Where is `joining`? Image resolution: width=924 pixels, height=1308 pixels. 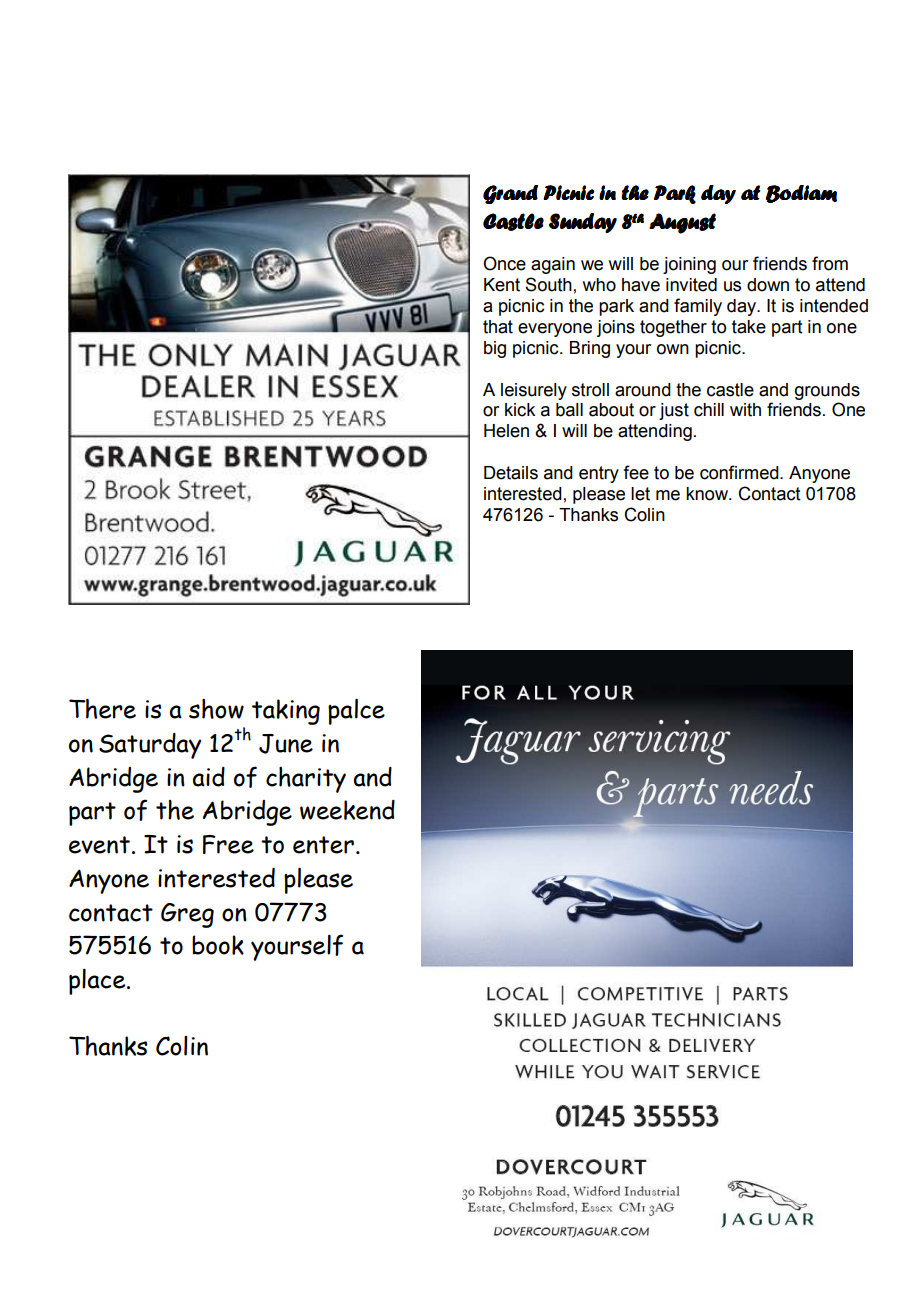
joining is located at coordinates (689, 265).
